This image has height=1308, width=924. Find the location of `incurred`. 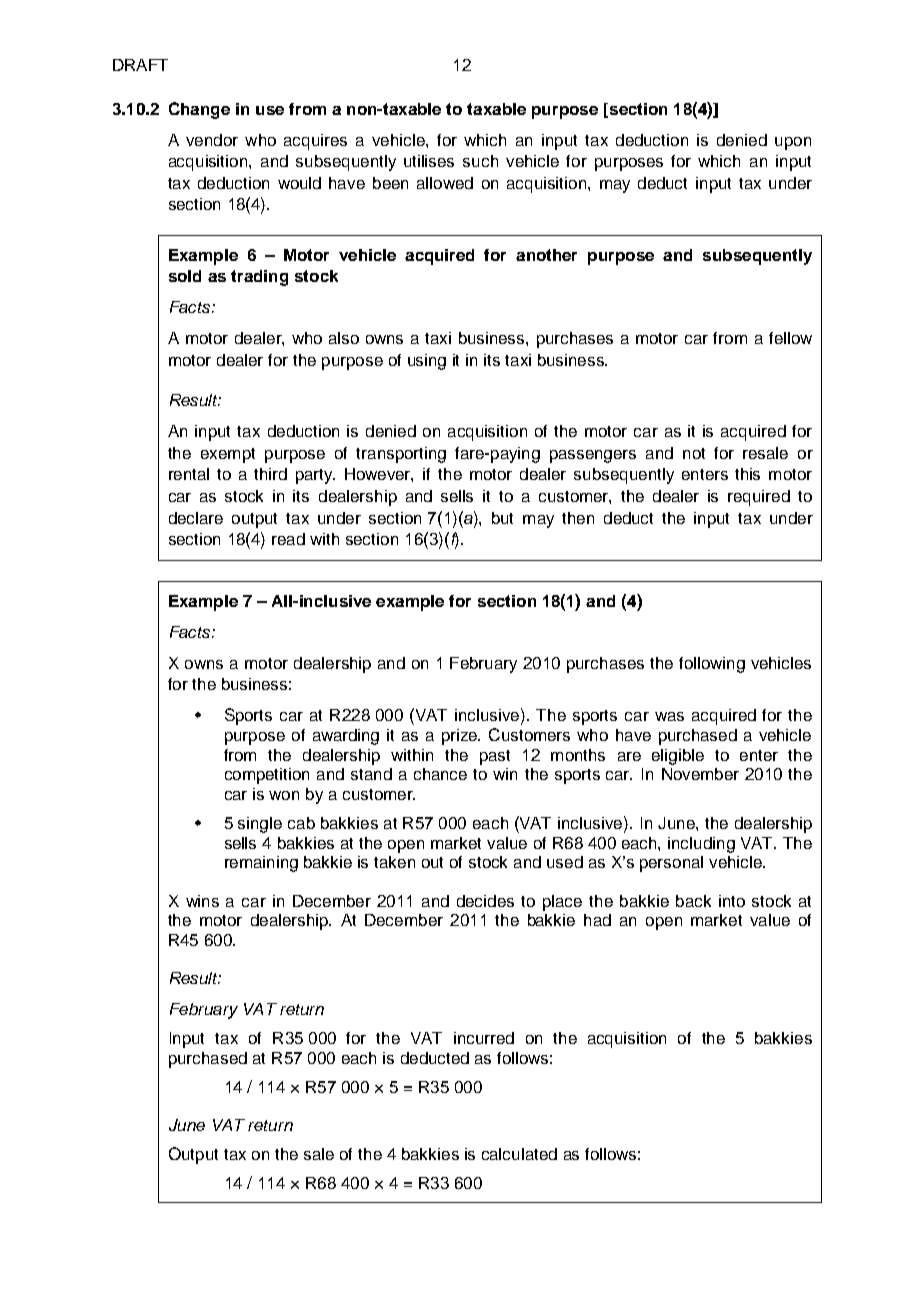

incurred is located at coordinates (484, 1038).
